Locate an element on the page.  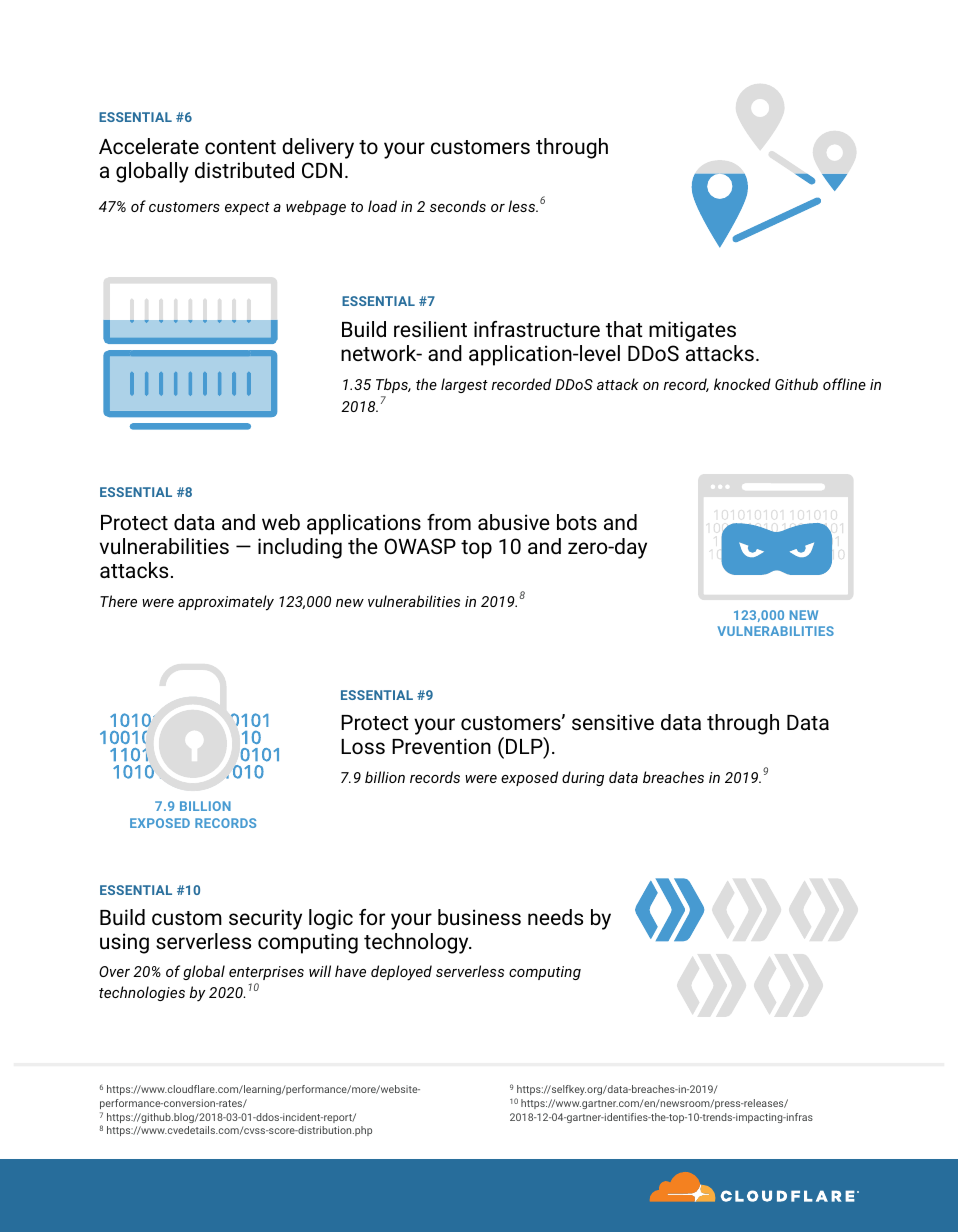
approximately is located at coordinates (226, 603).
